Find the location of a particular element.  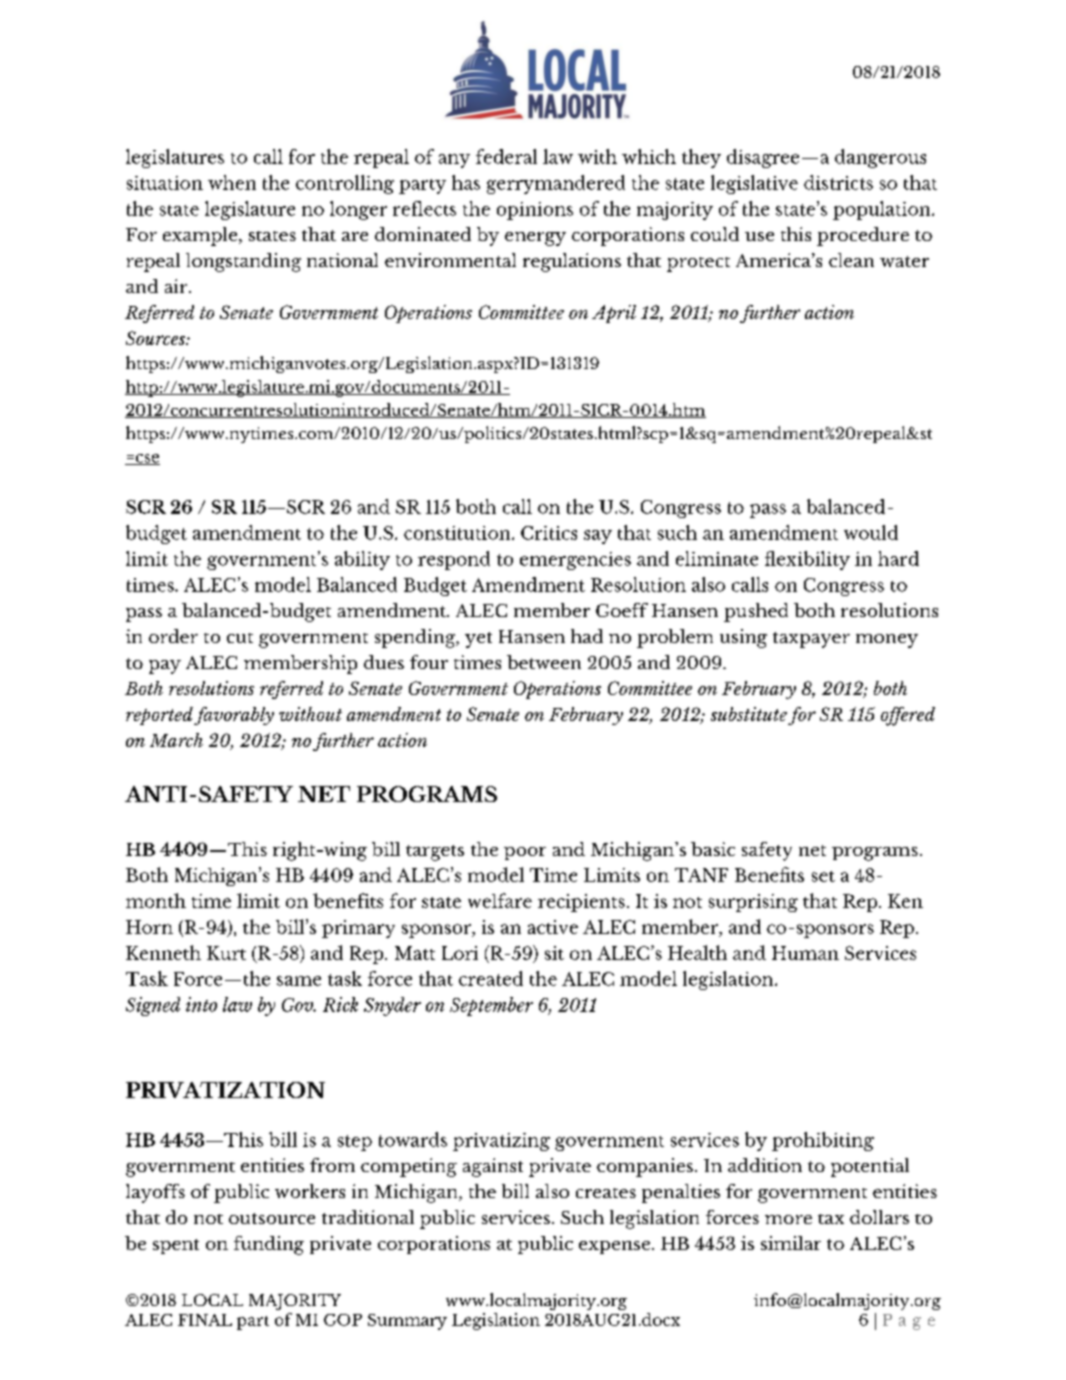

FINAL is located at coordinates (205, 1320).
